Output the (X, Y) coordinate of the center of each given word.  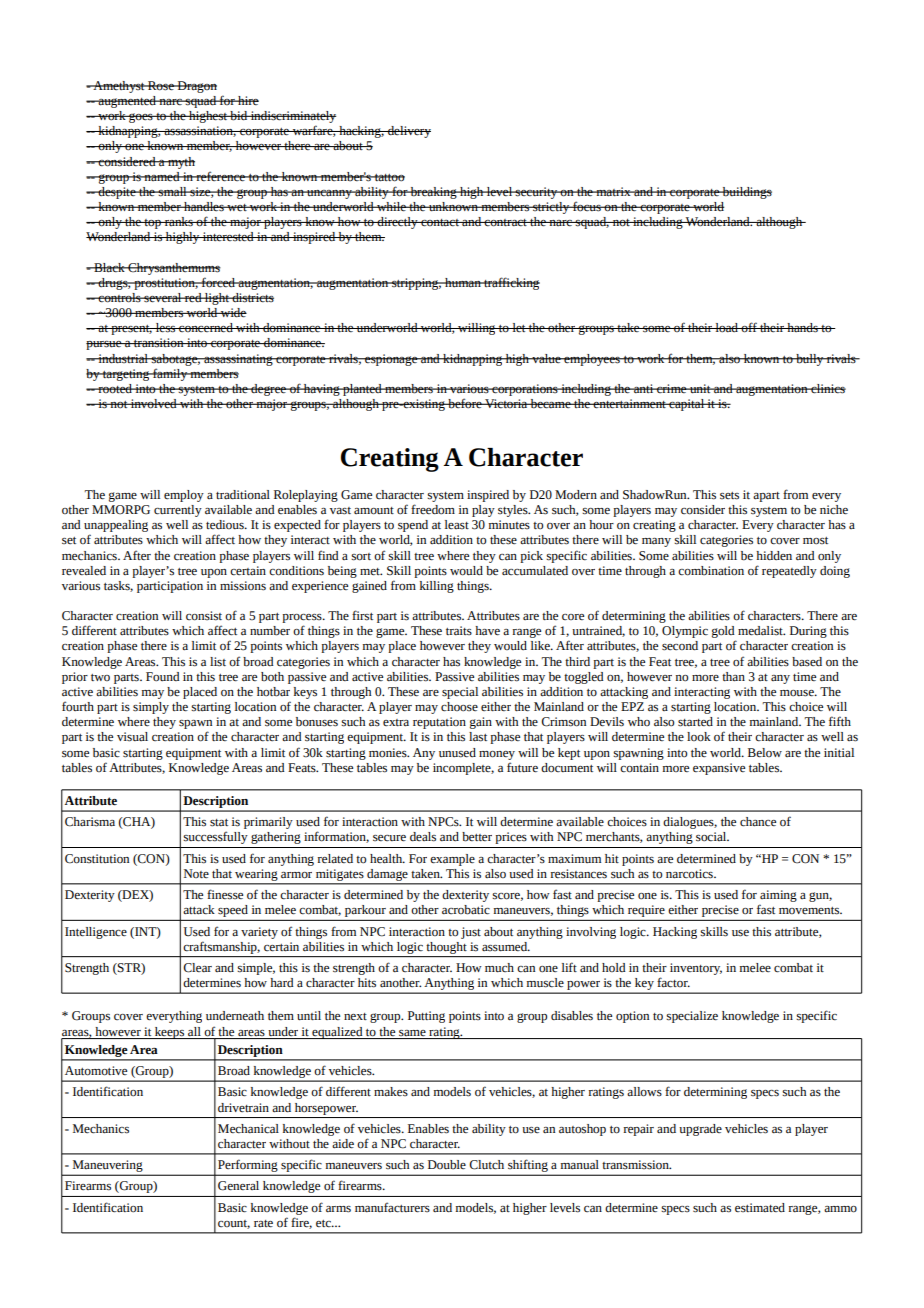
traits (459, 630)
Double (447, 1165)
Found (162, 677)
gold (724, 633)
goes (141, 118)
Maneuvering (108, 1166)
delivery (408, 132)
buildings (746, 193)
